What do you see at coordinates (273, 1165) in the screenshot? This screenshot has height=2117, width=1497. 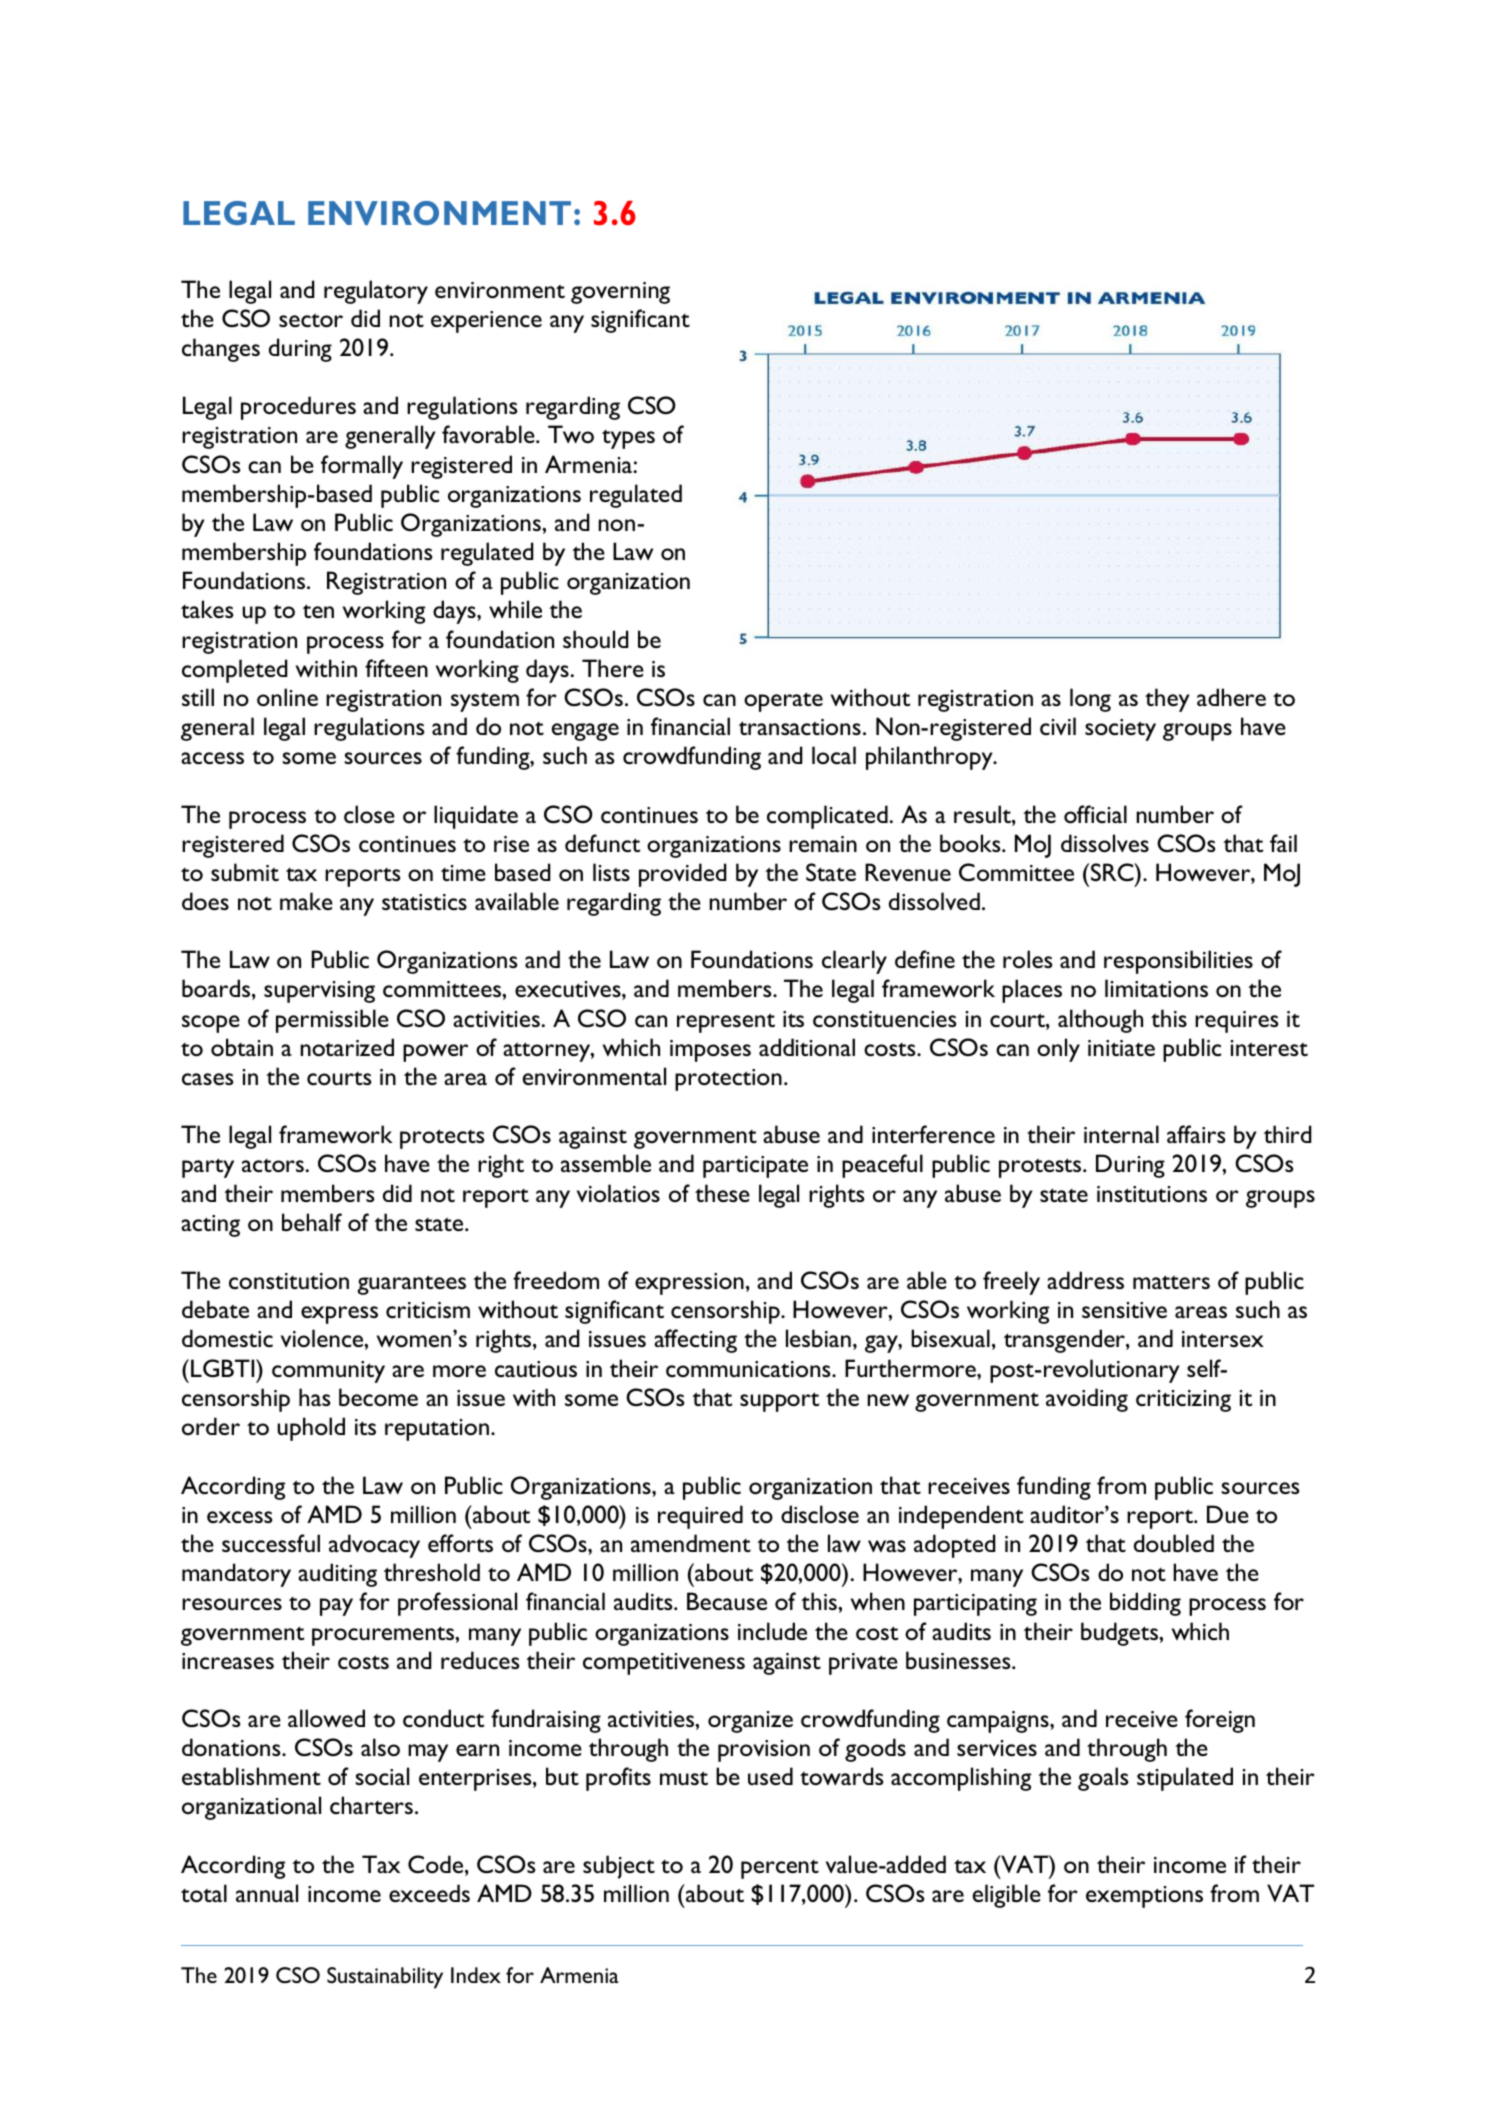 I see `actors` at bounding box center [273, 1165].
